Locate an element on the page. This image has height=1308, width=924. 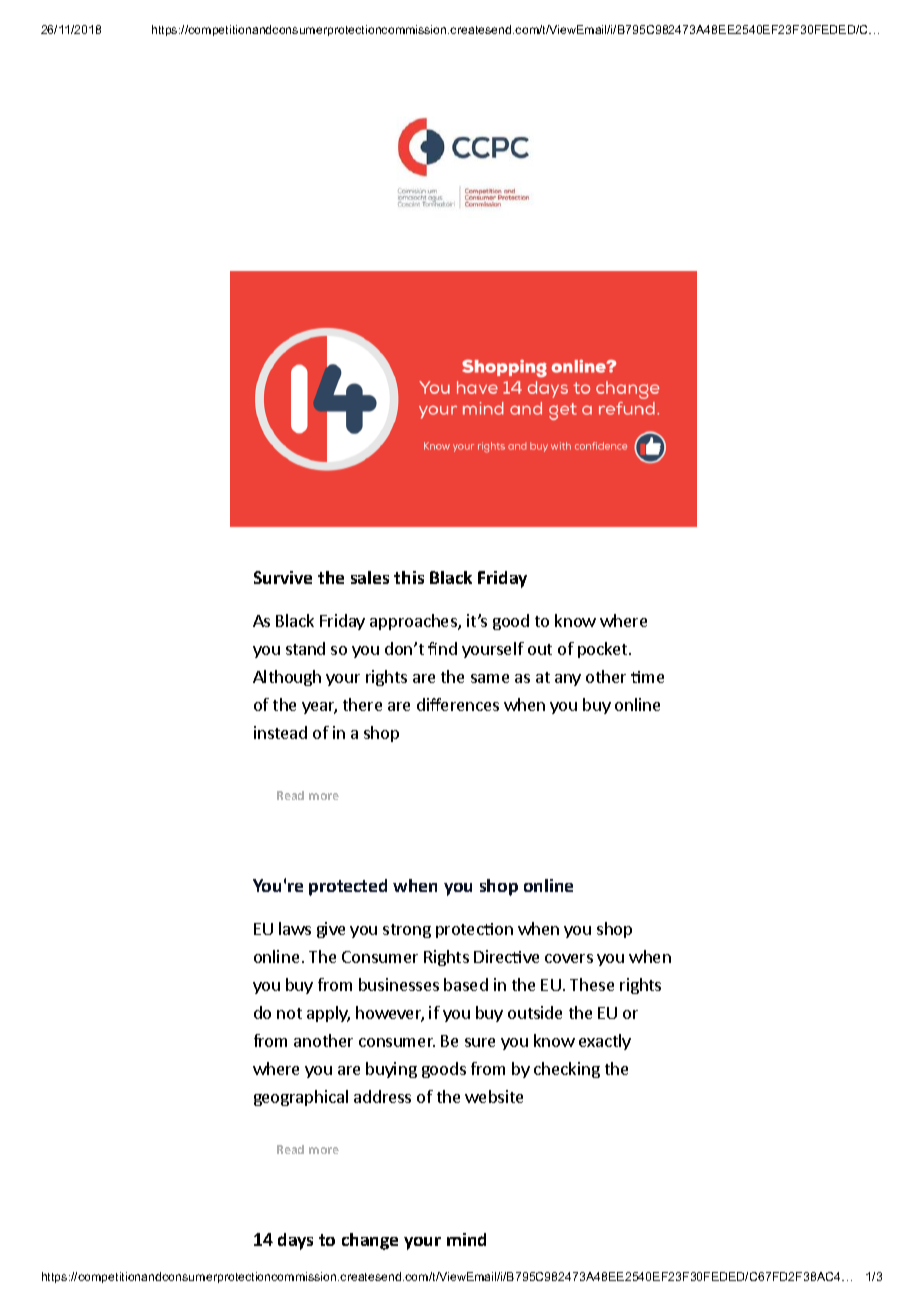
mind is located at coordinates (466, 1239).
